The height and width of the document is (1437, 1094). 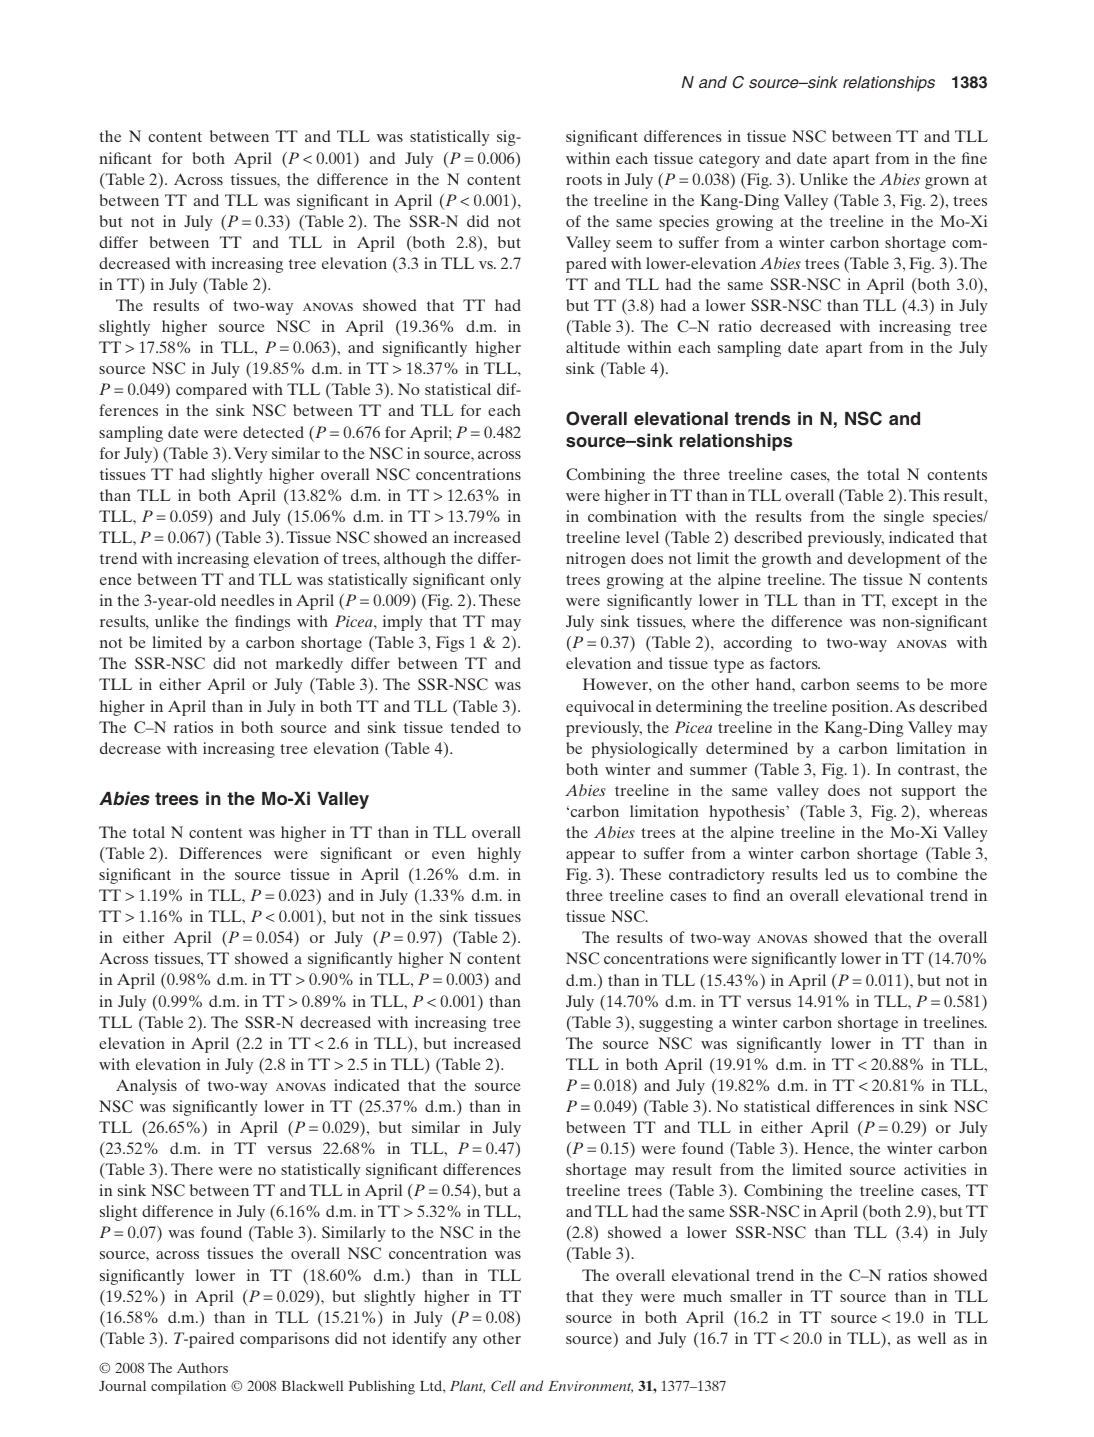 I want to click on altitude, so click(x=593, y=347).
